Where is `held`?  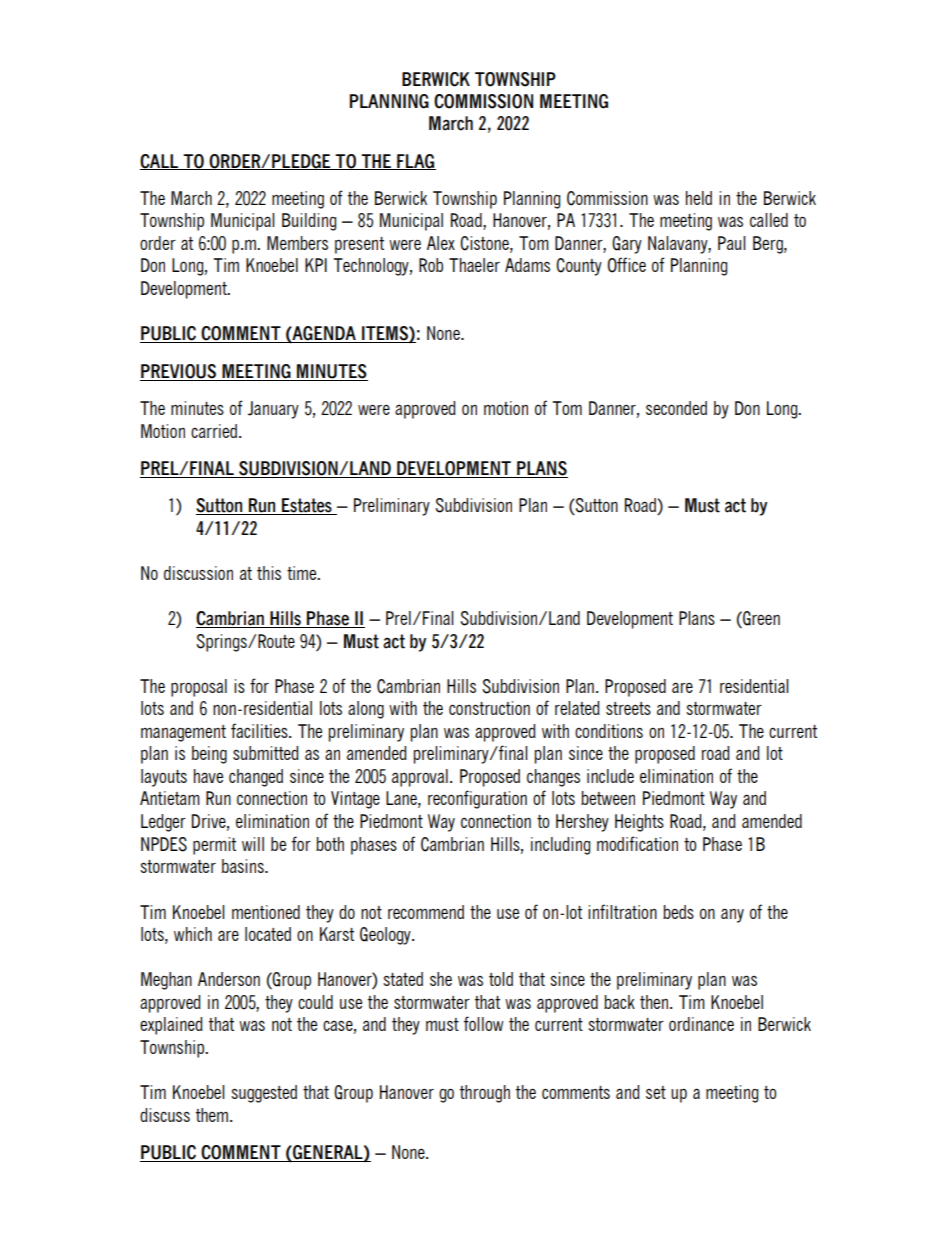 held is located at coordinates (699, 198).
